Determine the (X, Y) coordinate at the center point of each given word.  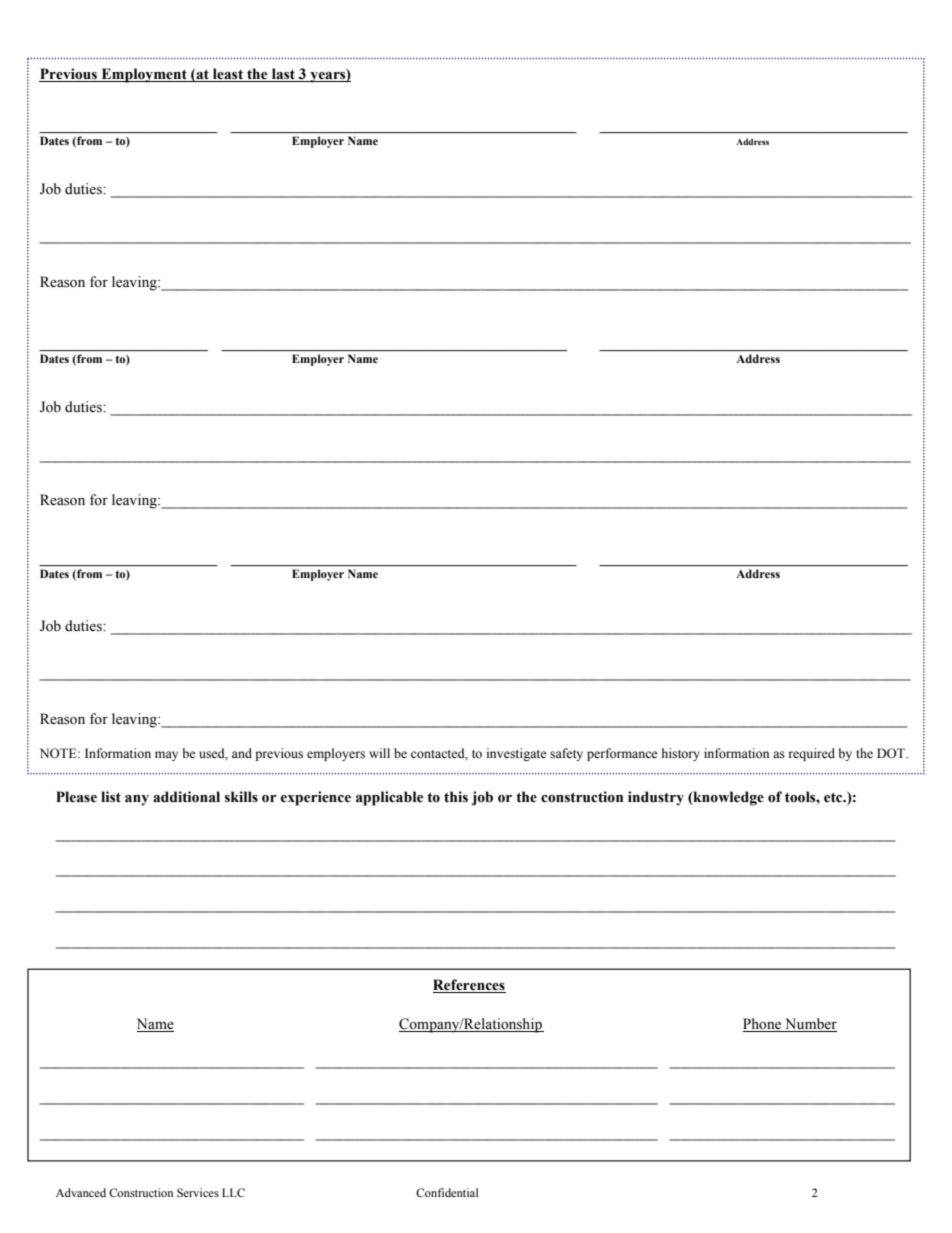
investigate (516, 754)
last (283, 75)
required (812, 754)
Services (198, 1192)
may (166, 756)
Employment (144, 75)
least (228, 75)
